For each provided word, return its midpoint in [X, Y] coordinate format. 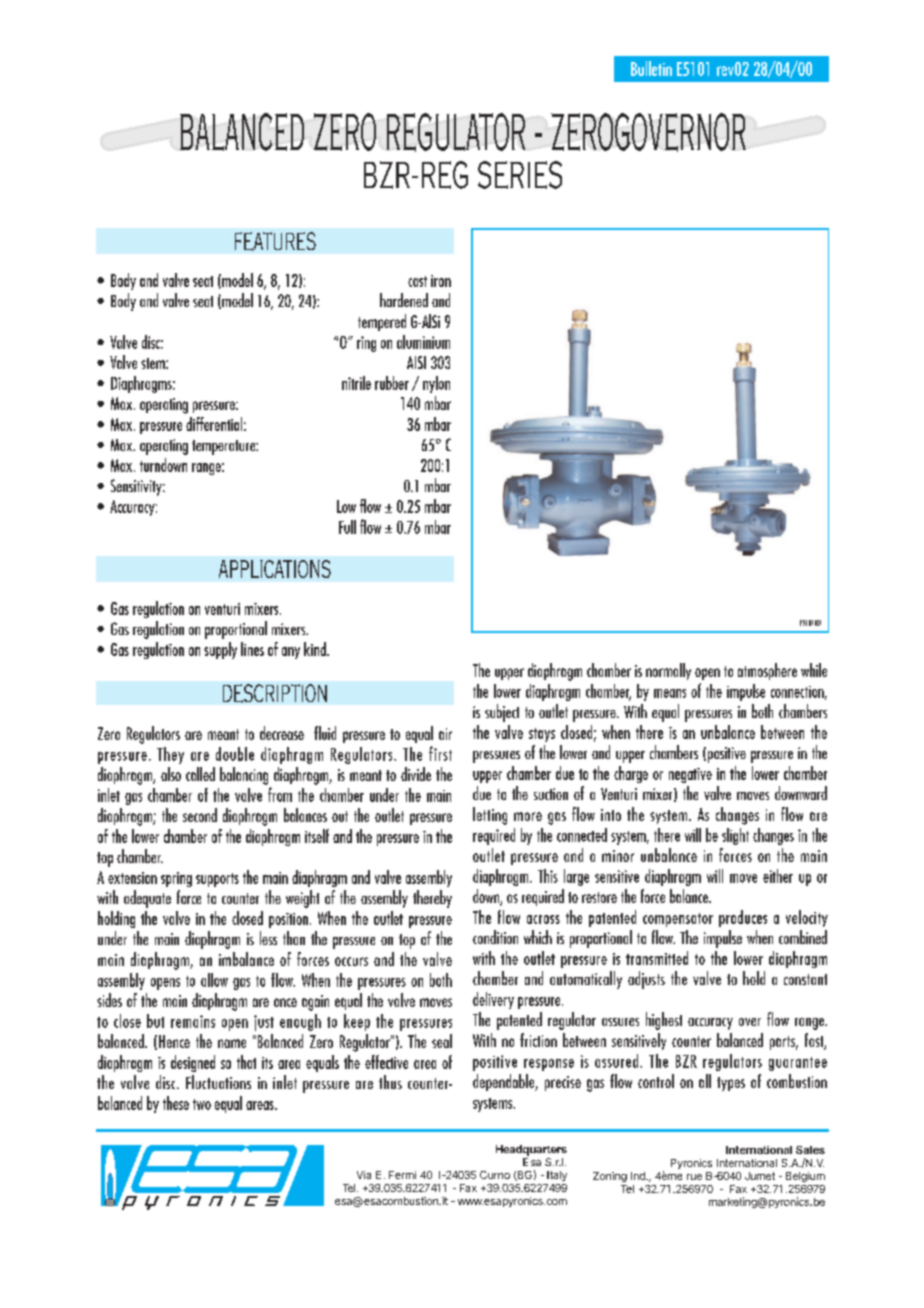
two [202, 1104]
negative [690, 775]
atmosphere [767, 671]
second [200, 815]
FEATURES [275, 241]
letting [490, 816]
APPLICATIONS [275, 569]
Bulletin [651, 68]
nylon [436, 384]
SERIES [520, 175]
